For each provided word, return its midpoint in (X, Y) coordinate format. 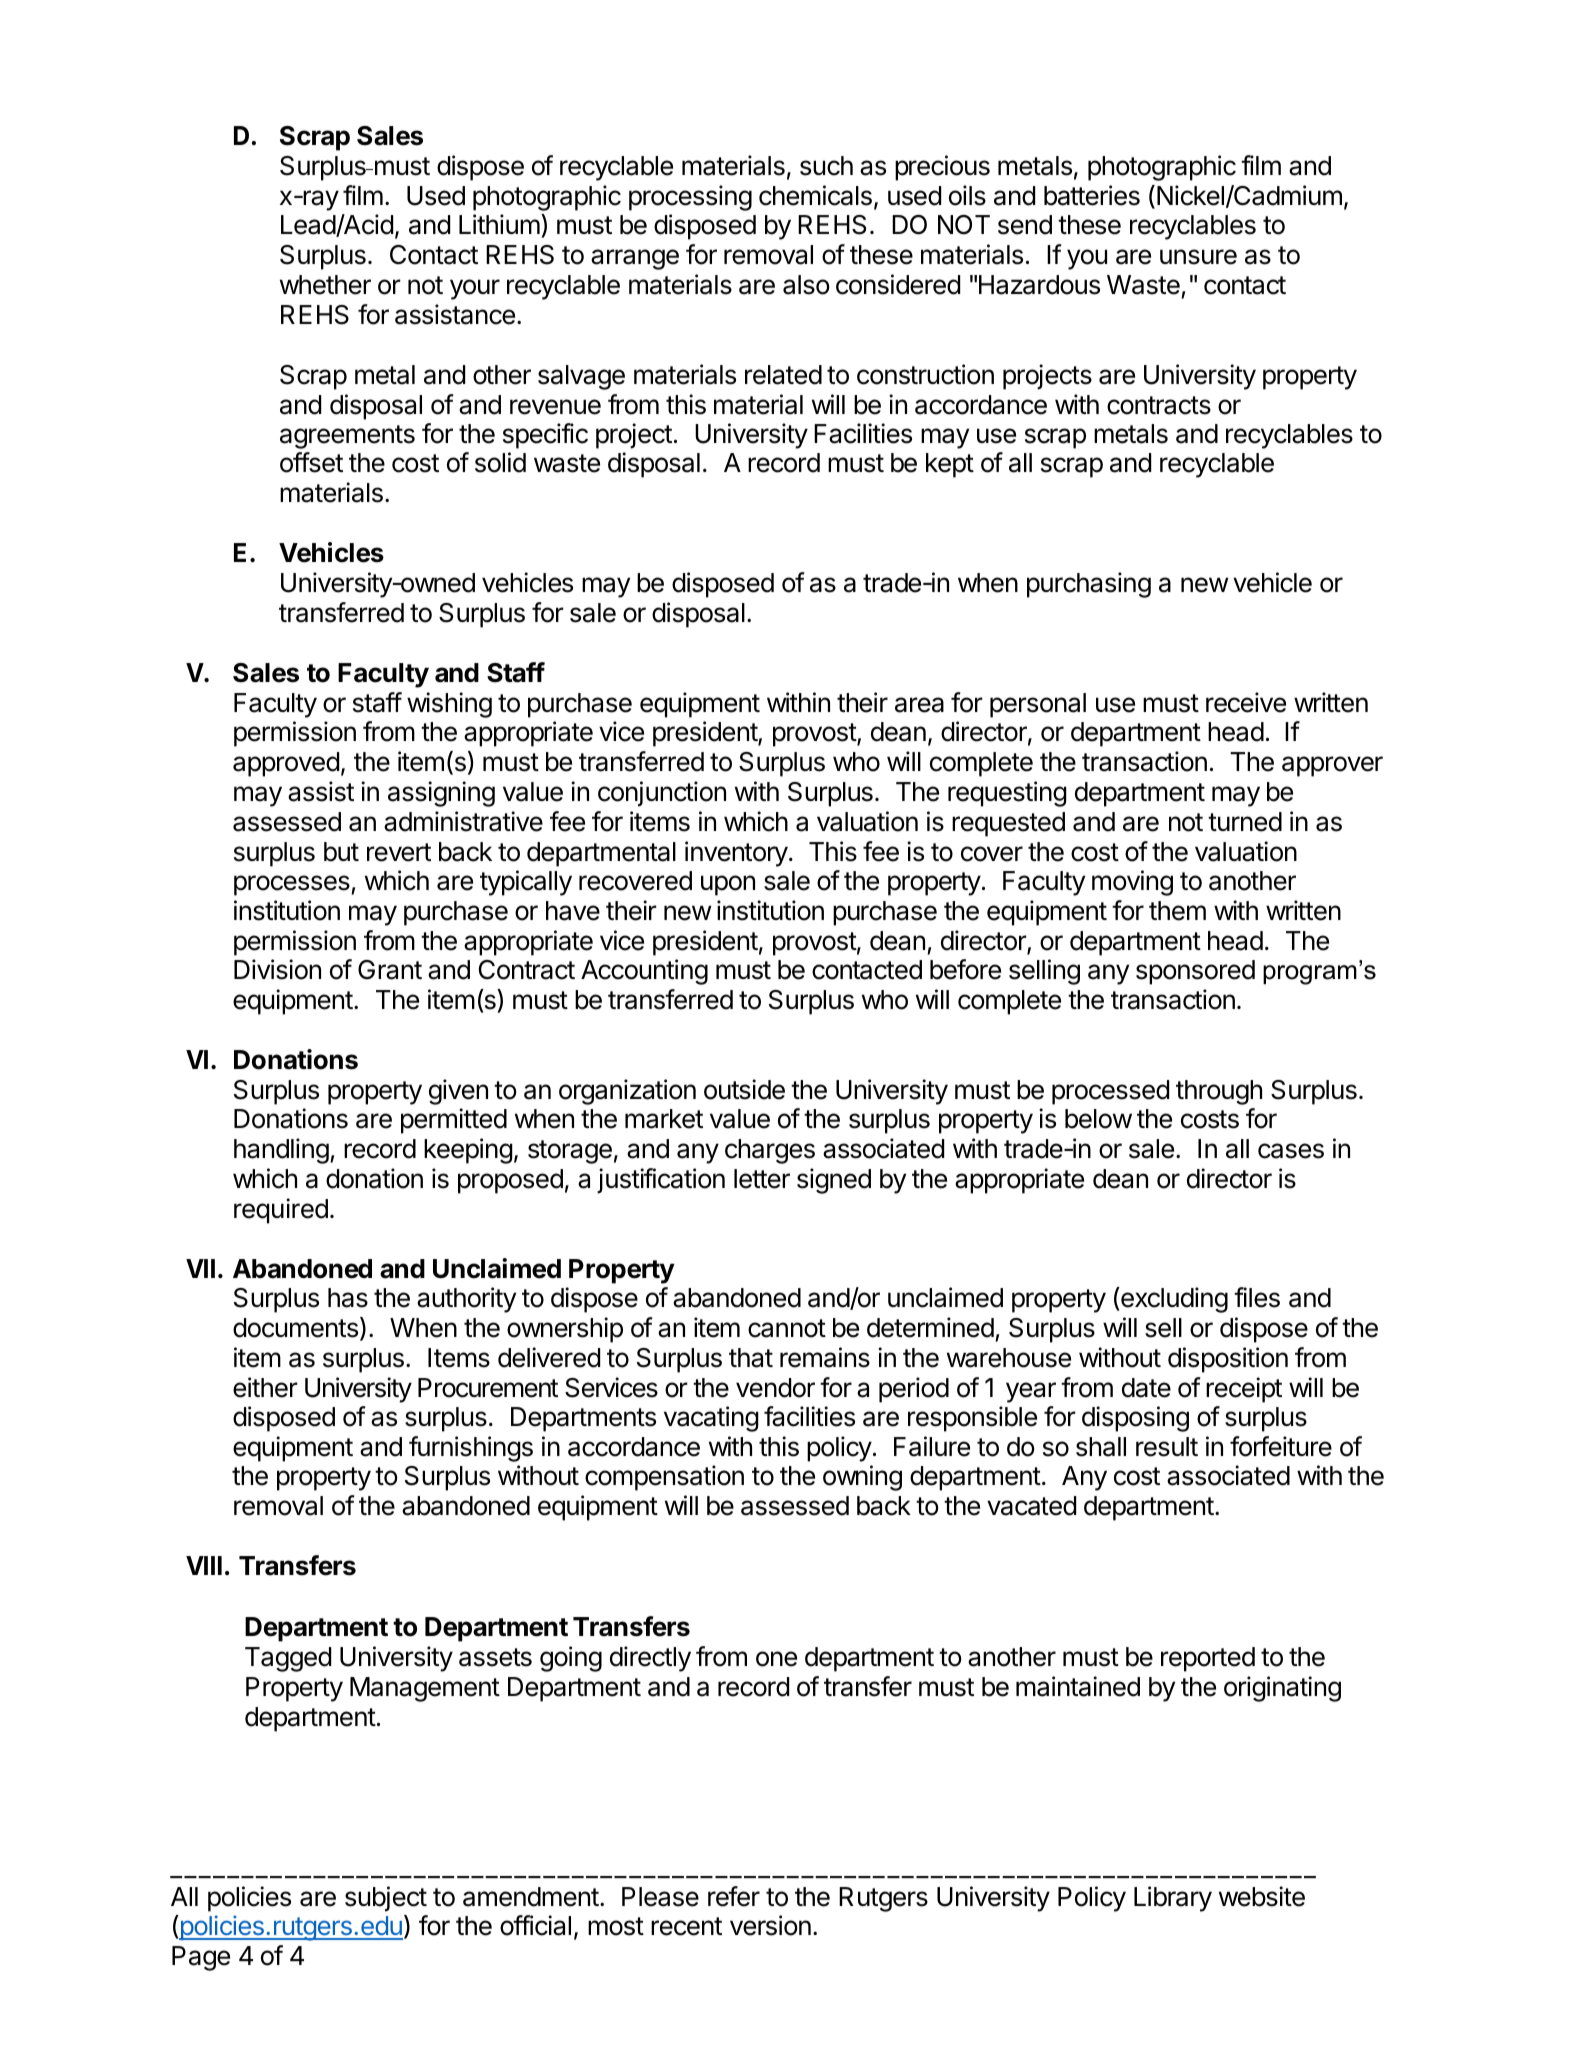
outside (744, 1089)
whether (325, 285)
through (1219, 1092)
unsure (1198, 257)
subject (386, 1899)
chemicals (815, 195)
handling (281, 1151)
